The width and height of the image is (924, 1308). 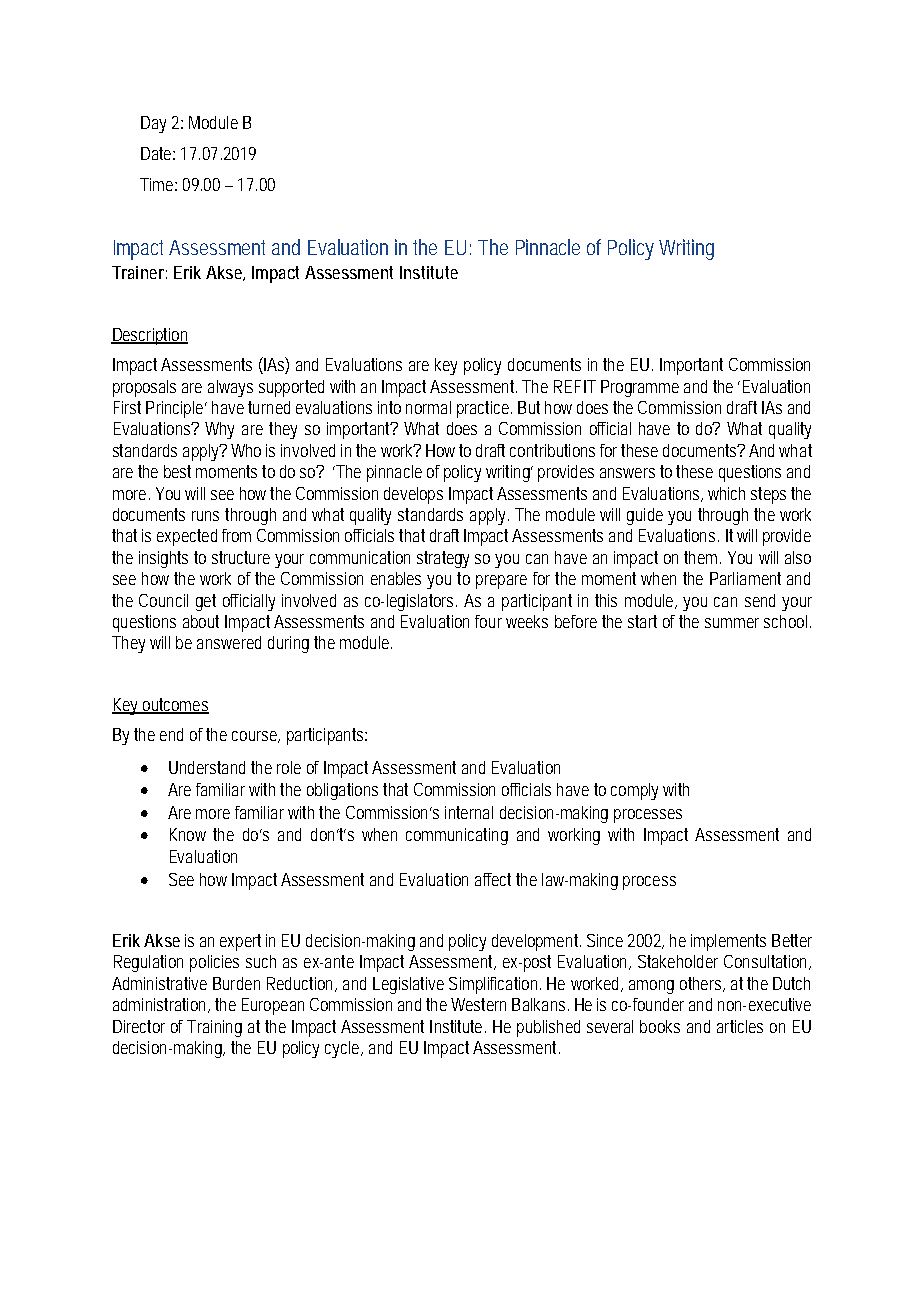 What do you see at coordinates (501, 582) in the image?
I see `prepare` at bounding box center [501, 582].
